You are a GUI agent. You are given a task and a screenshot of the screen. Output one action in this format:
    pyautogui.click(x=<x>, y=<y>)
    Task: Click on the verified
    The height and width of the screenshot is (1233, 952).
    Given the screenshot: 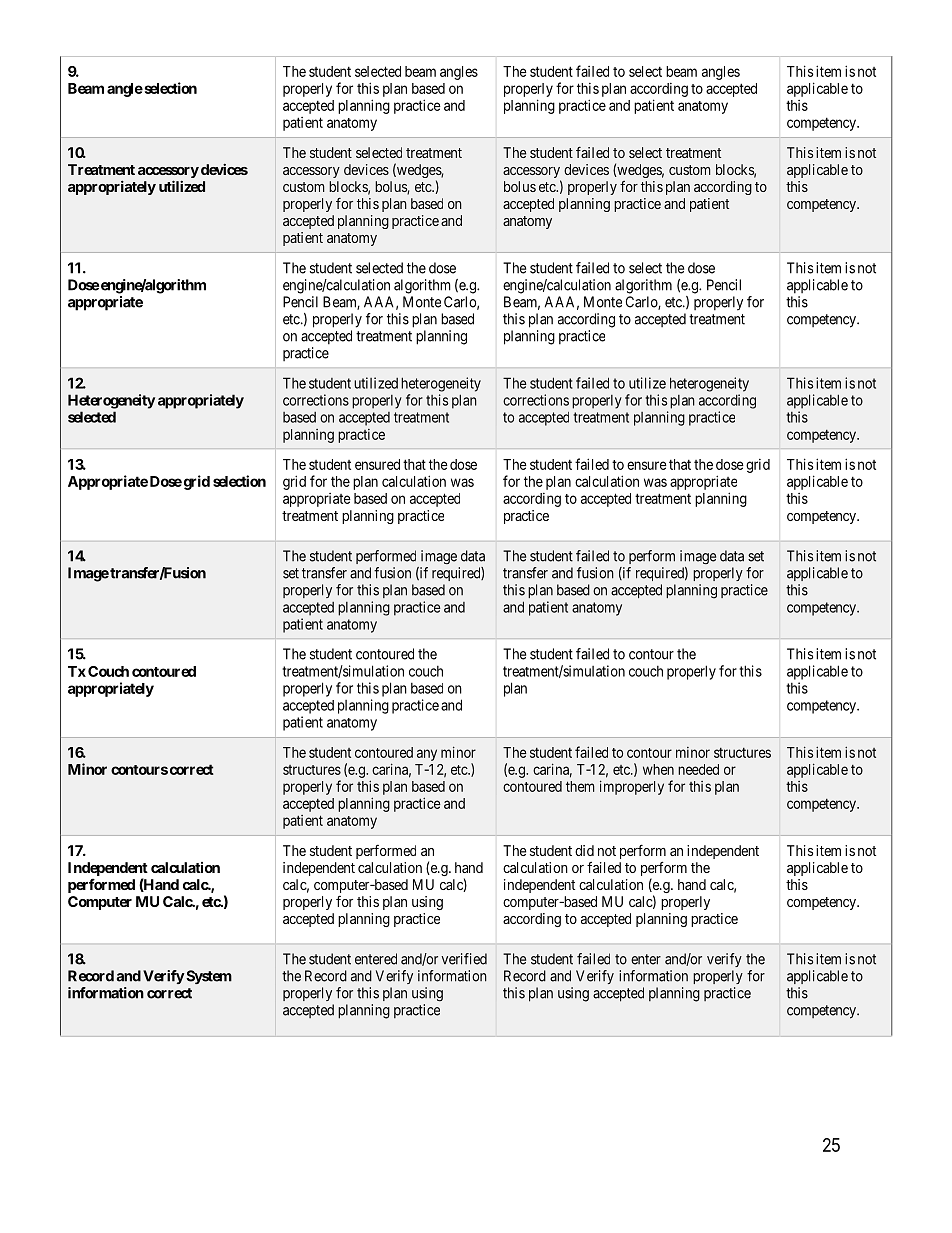 What is the action you would take?
    pyautogui.click(x=464, y=959)
